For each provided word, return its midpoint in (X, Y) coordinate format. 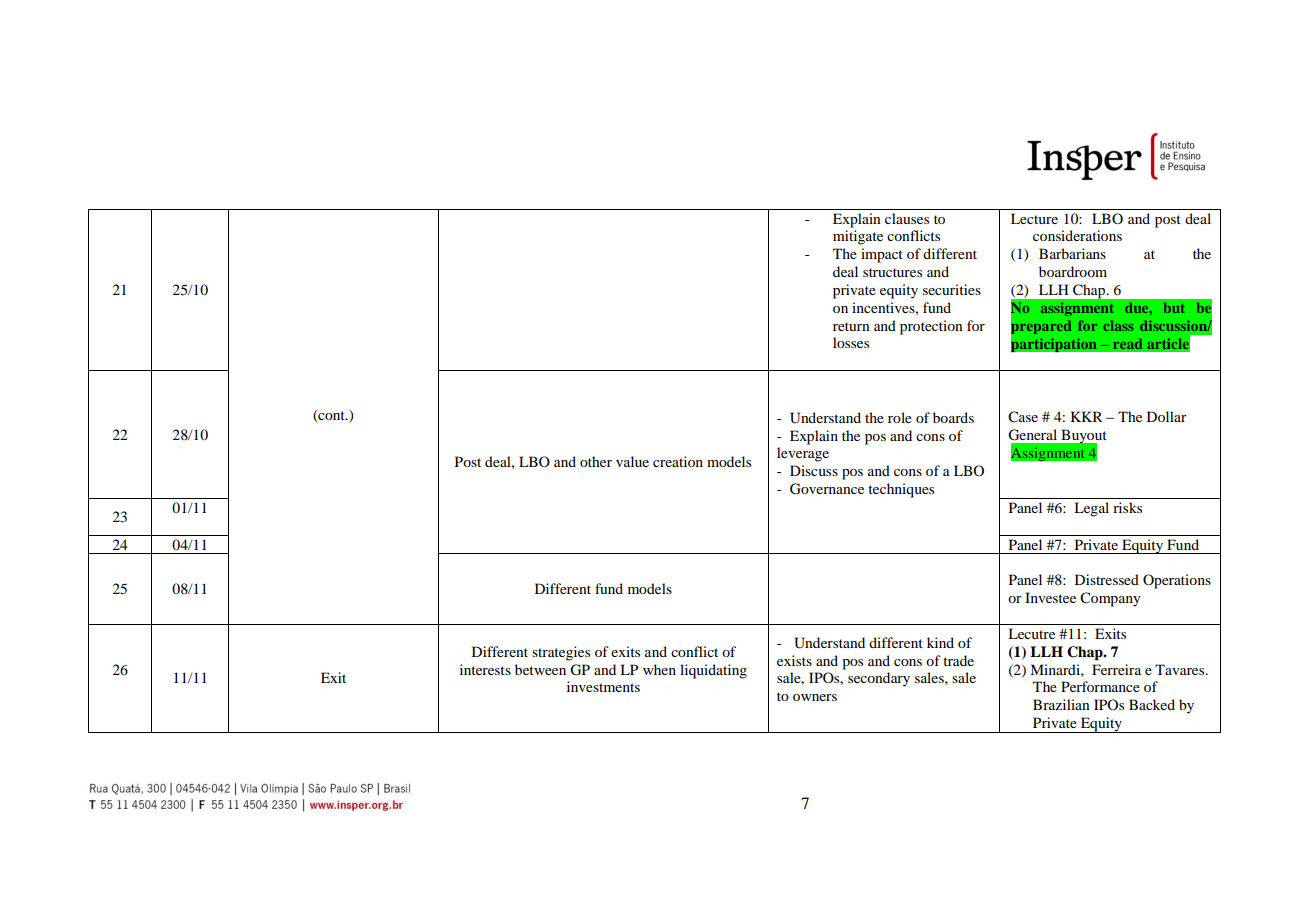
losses (851, 342)
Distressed (1107, 579)
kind (940, 642)
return (851, 326)
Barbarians (1072, 253)
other (596, 461)
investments (603, 686)
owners (815, 697)
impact (882, 255)
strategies (561, 653)
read (1127, 344)
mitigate (858, 237)
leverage (803, 454)
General (1032, 435)
